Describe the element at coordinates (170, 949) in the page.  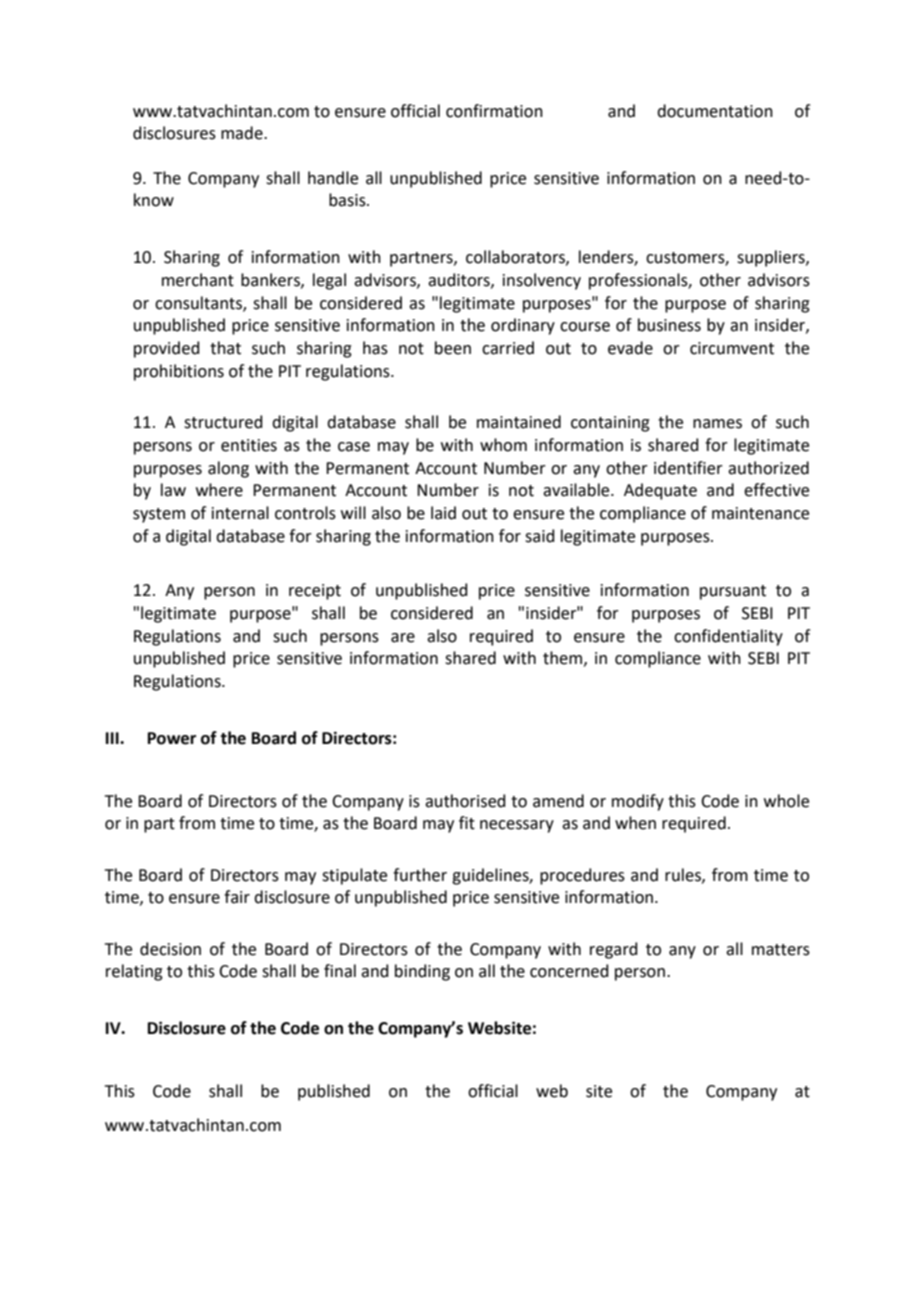
I see `decision` at that location.
